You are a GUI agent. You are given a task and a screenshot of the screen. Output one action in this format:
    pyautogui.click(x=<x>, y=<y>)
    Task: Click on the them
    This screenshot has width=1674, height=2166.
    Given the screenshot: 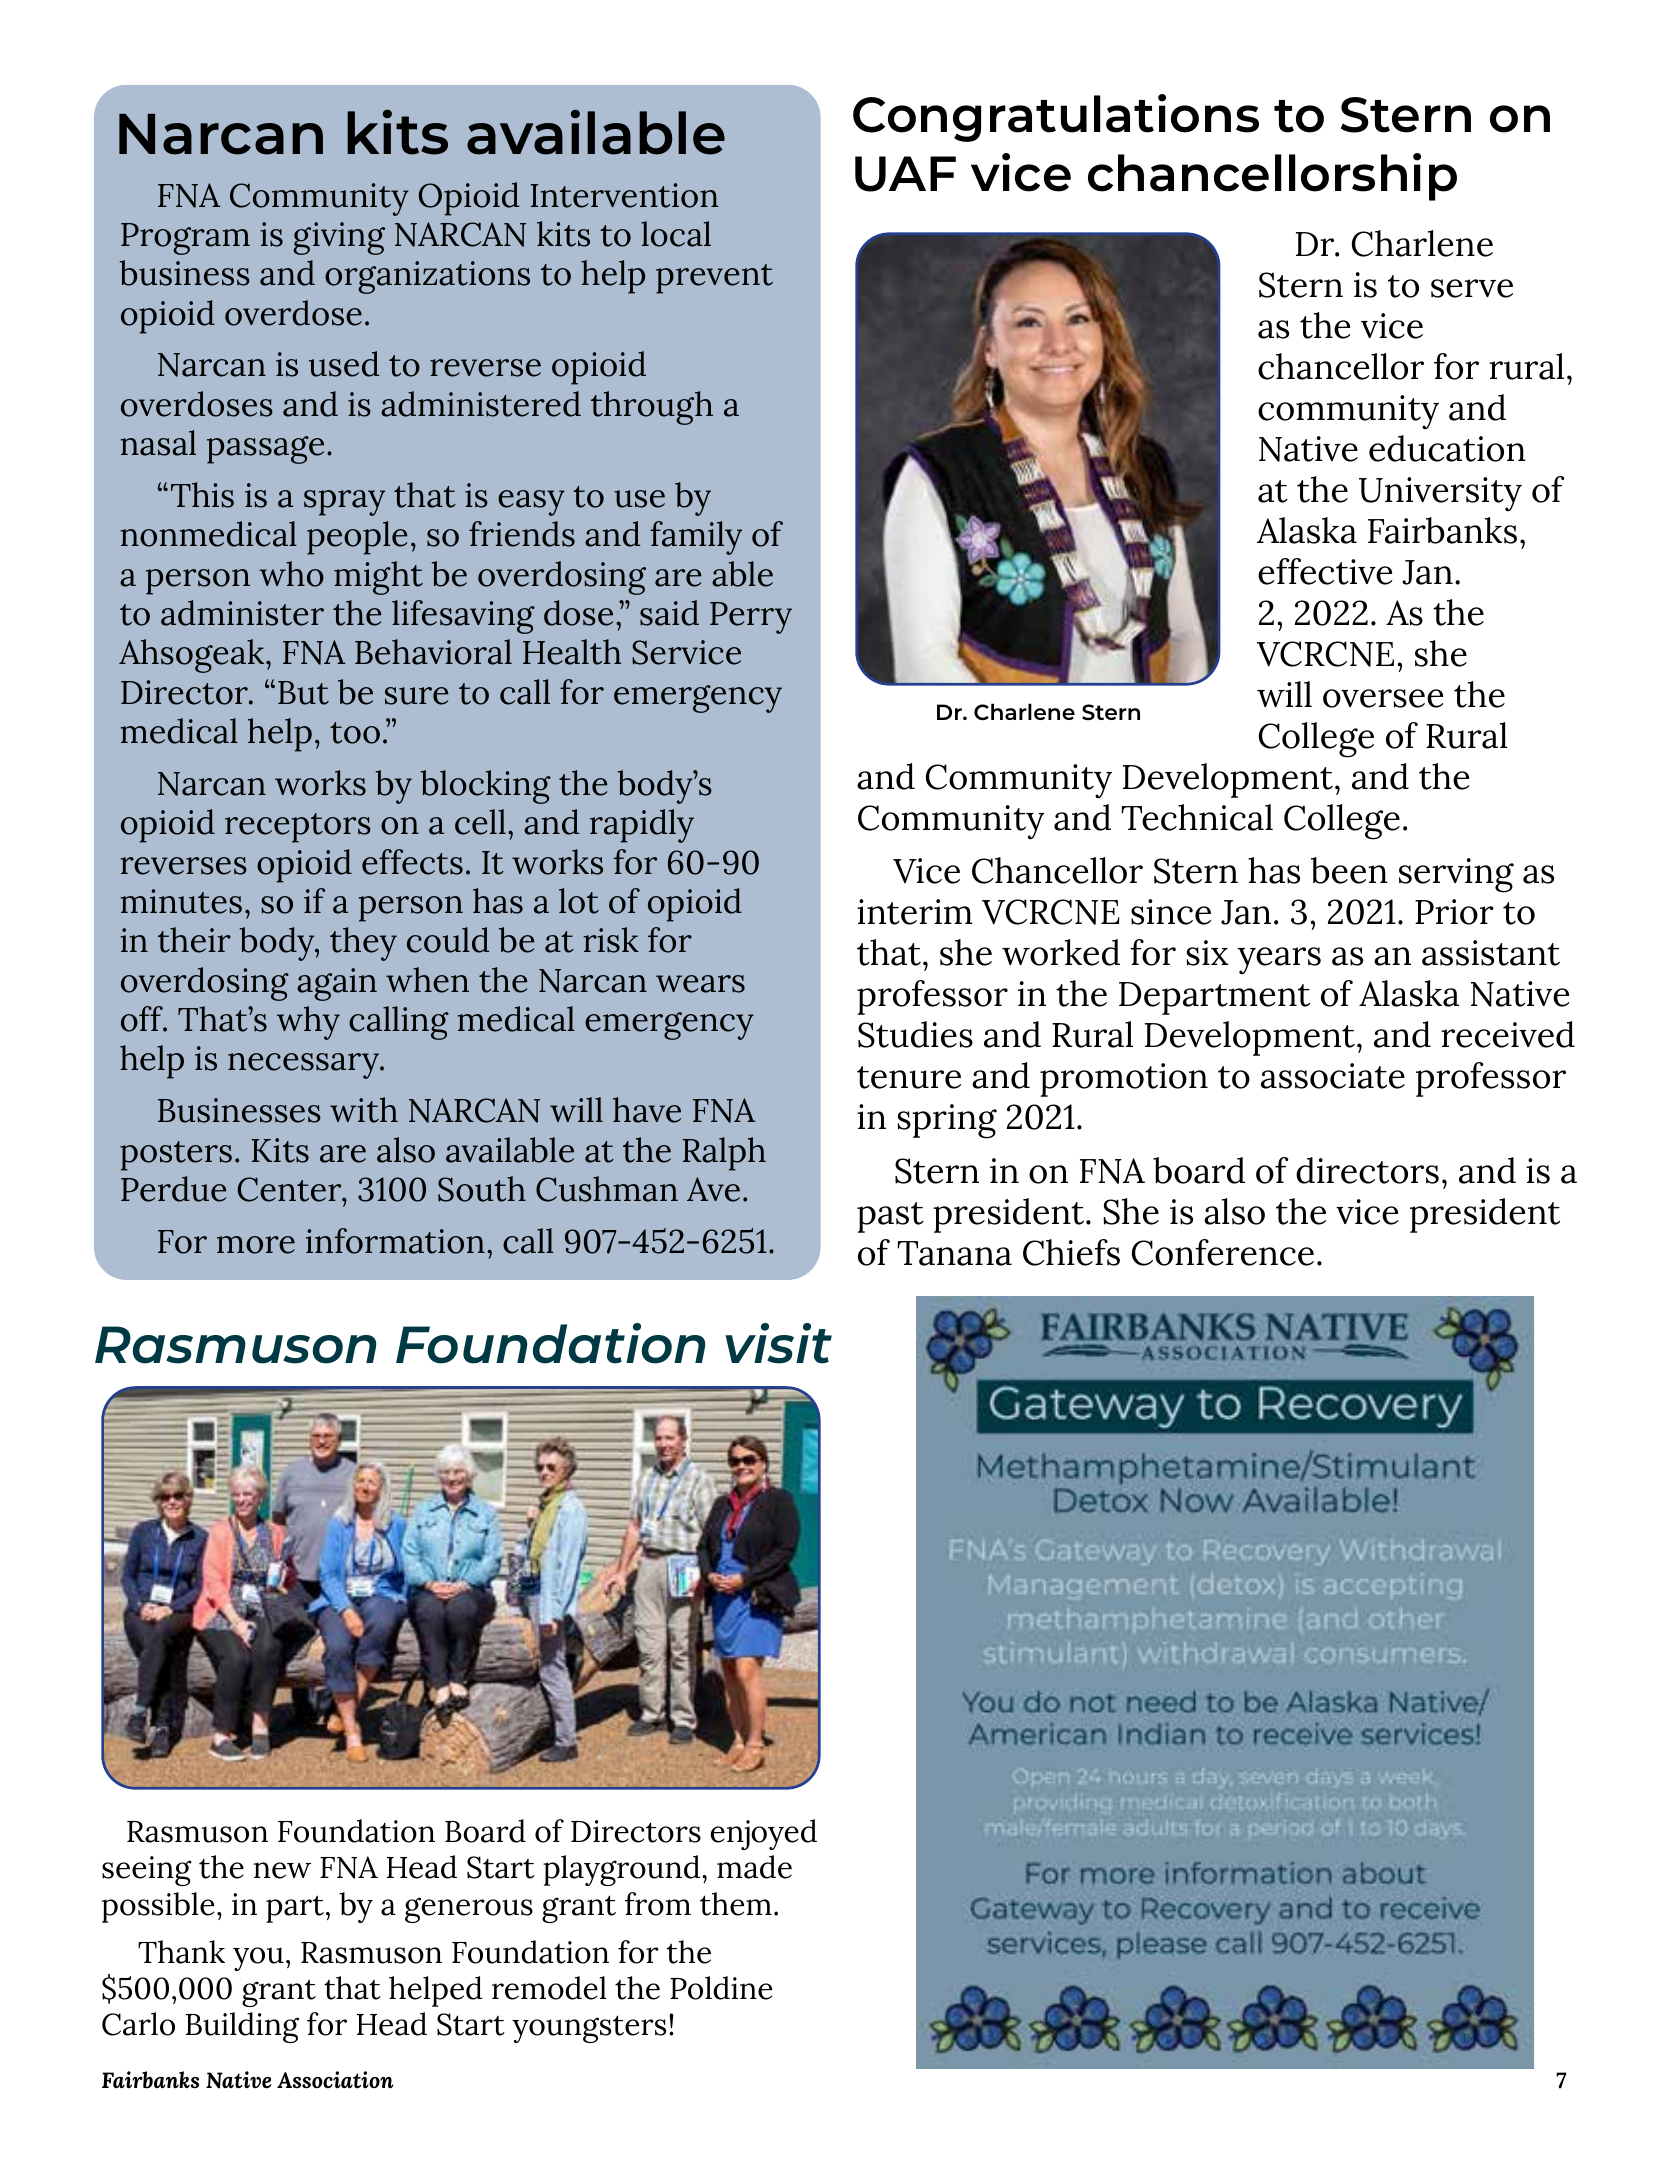 What is the action you would take?
    pyautogui.click(x=736, y=1904)
